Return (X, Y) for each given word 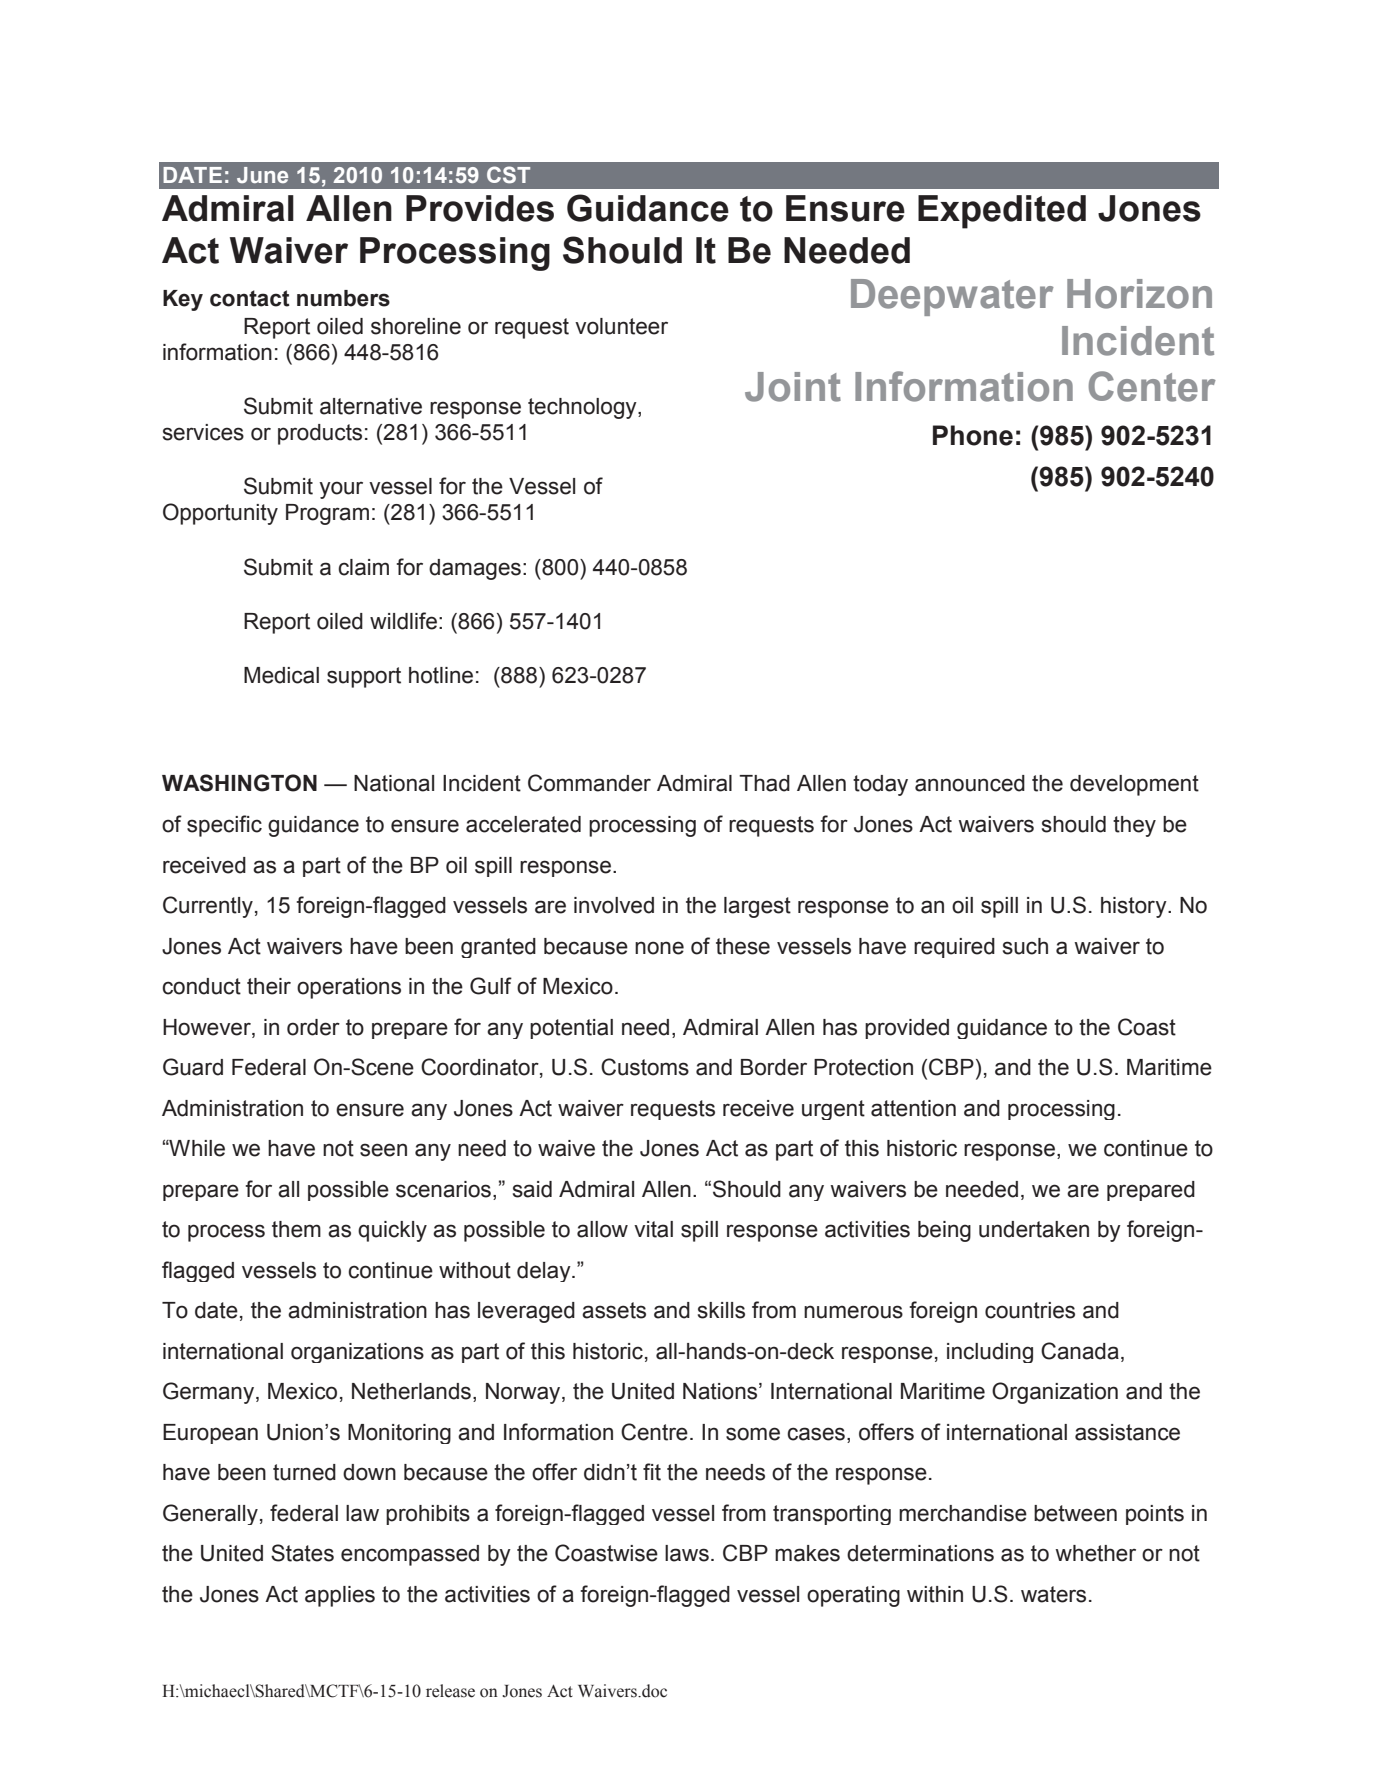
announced (970, 783)
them (296, 1229)
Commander (589, 783)
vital (653, 1229)
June (262, 175)
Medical (281, 675)
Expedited (1002, 212)
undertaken (1034, 1229)
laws (687, 1553)
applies (340, 1596)
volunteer (621, 326)
